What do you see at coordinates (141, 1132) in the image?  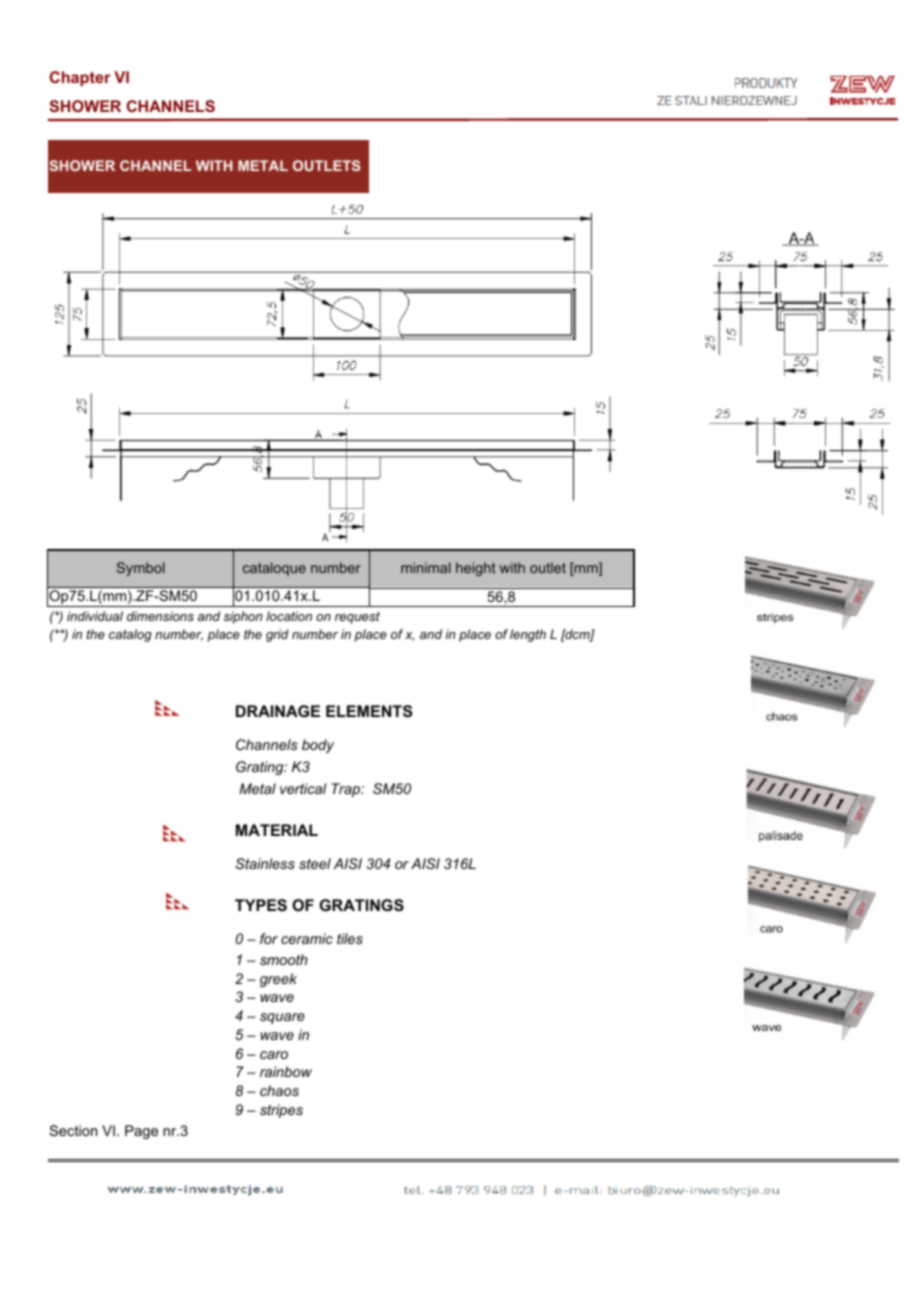 I see `Page` at bounding box center [141, 1132].
